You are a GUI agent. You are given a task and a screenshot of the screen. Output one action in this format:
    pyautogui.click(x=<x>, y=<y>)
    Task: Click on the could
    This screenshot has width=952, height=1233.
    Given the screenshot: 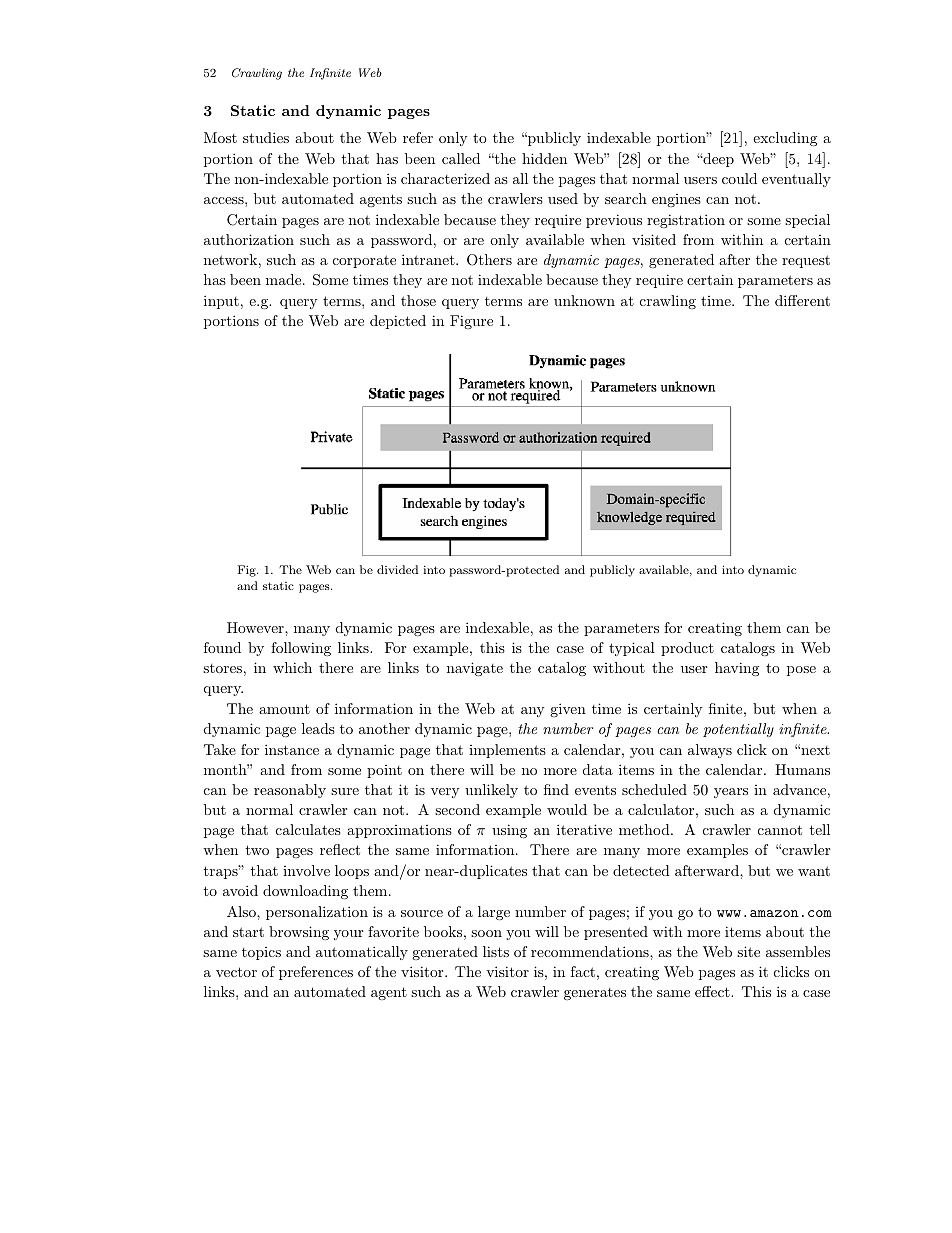 What is the action you would take?
    pyautogui.click(x=739, y=178)
